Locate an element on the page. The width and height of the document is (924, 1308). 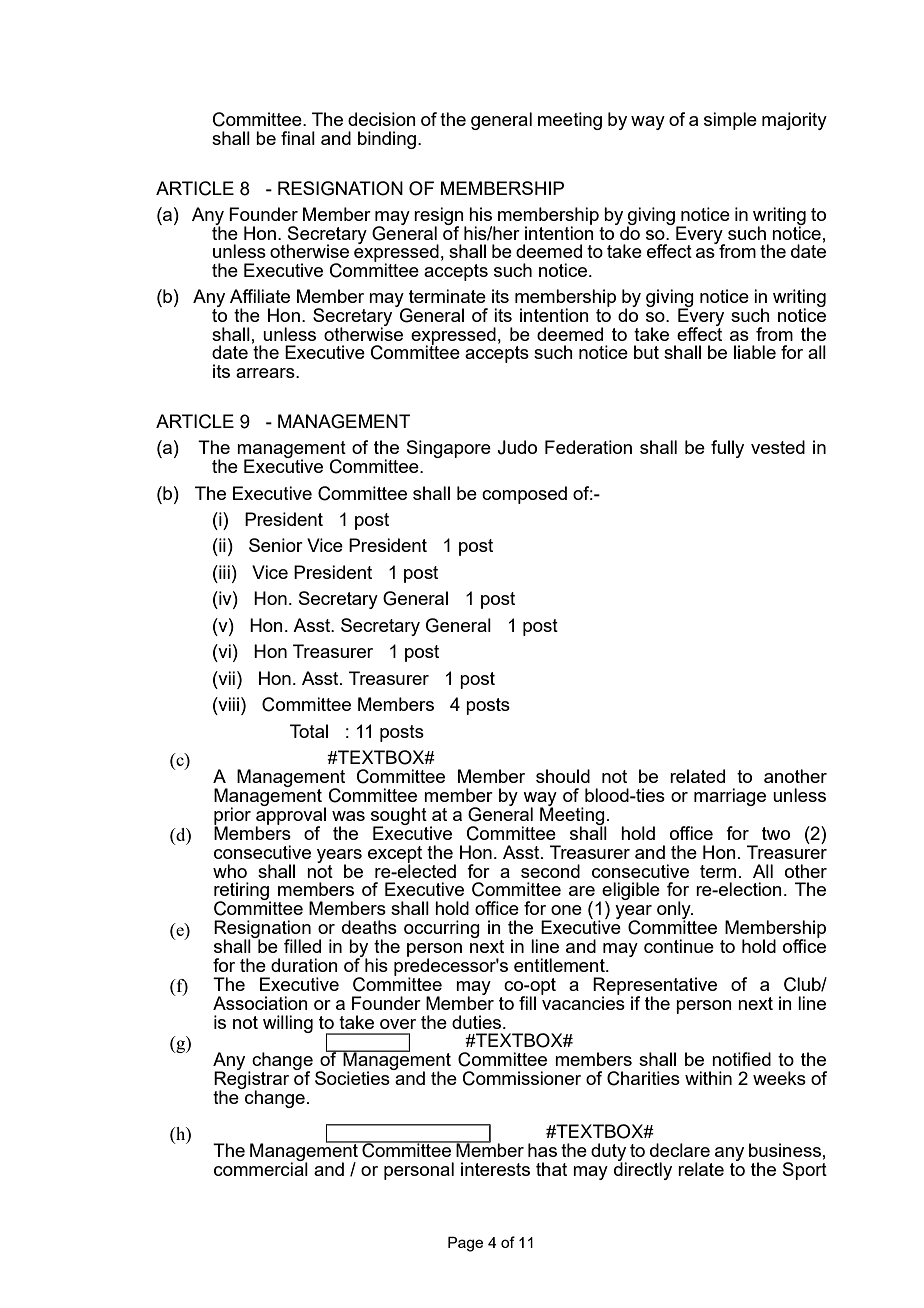
final is located at coordinates (298, 138).
